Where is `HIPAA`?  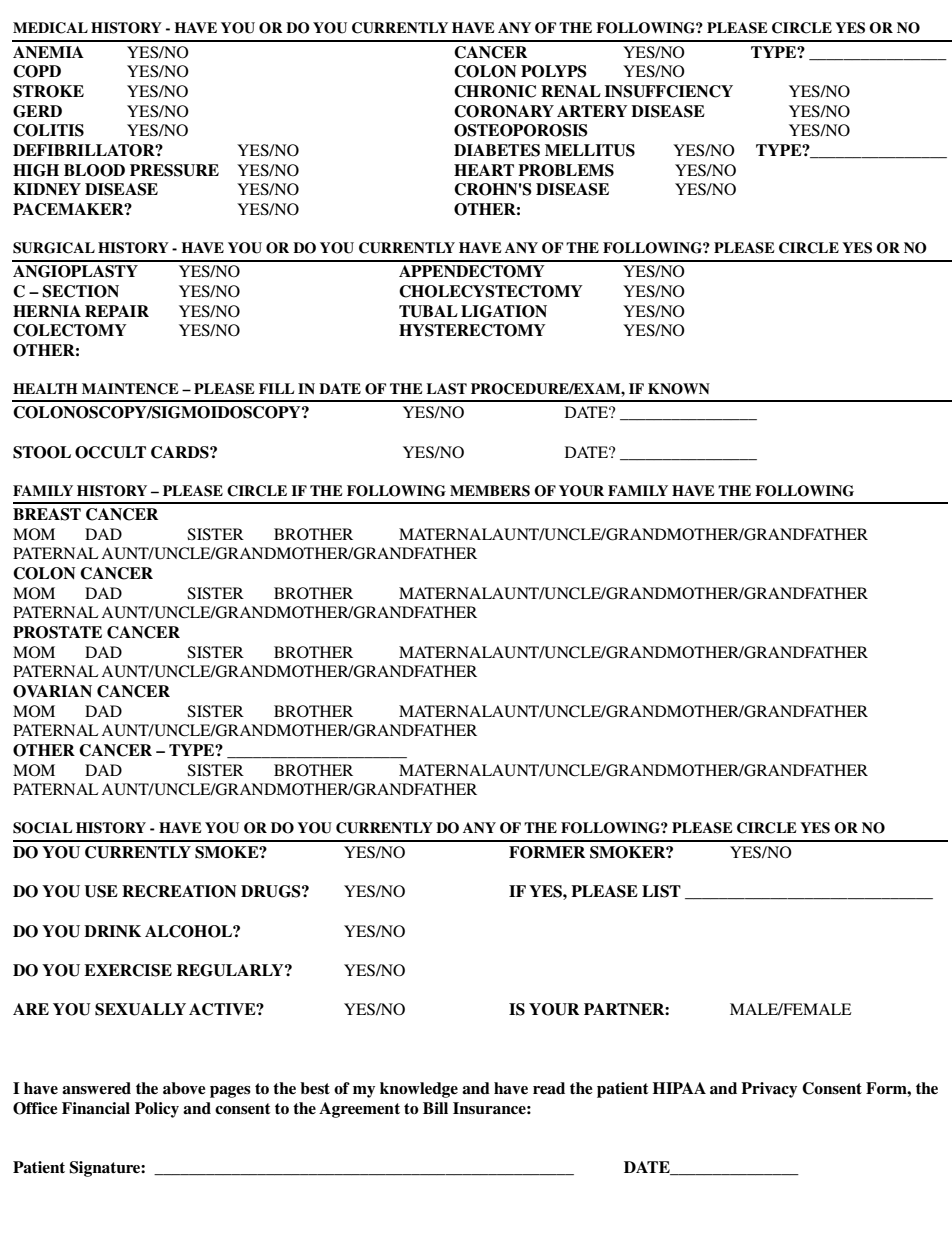
HIPAA is located at coordinates (679, 1088).
